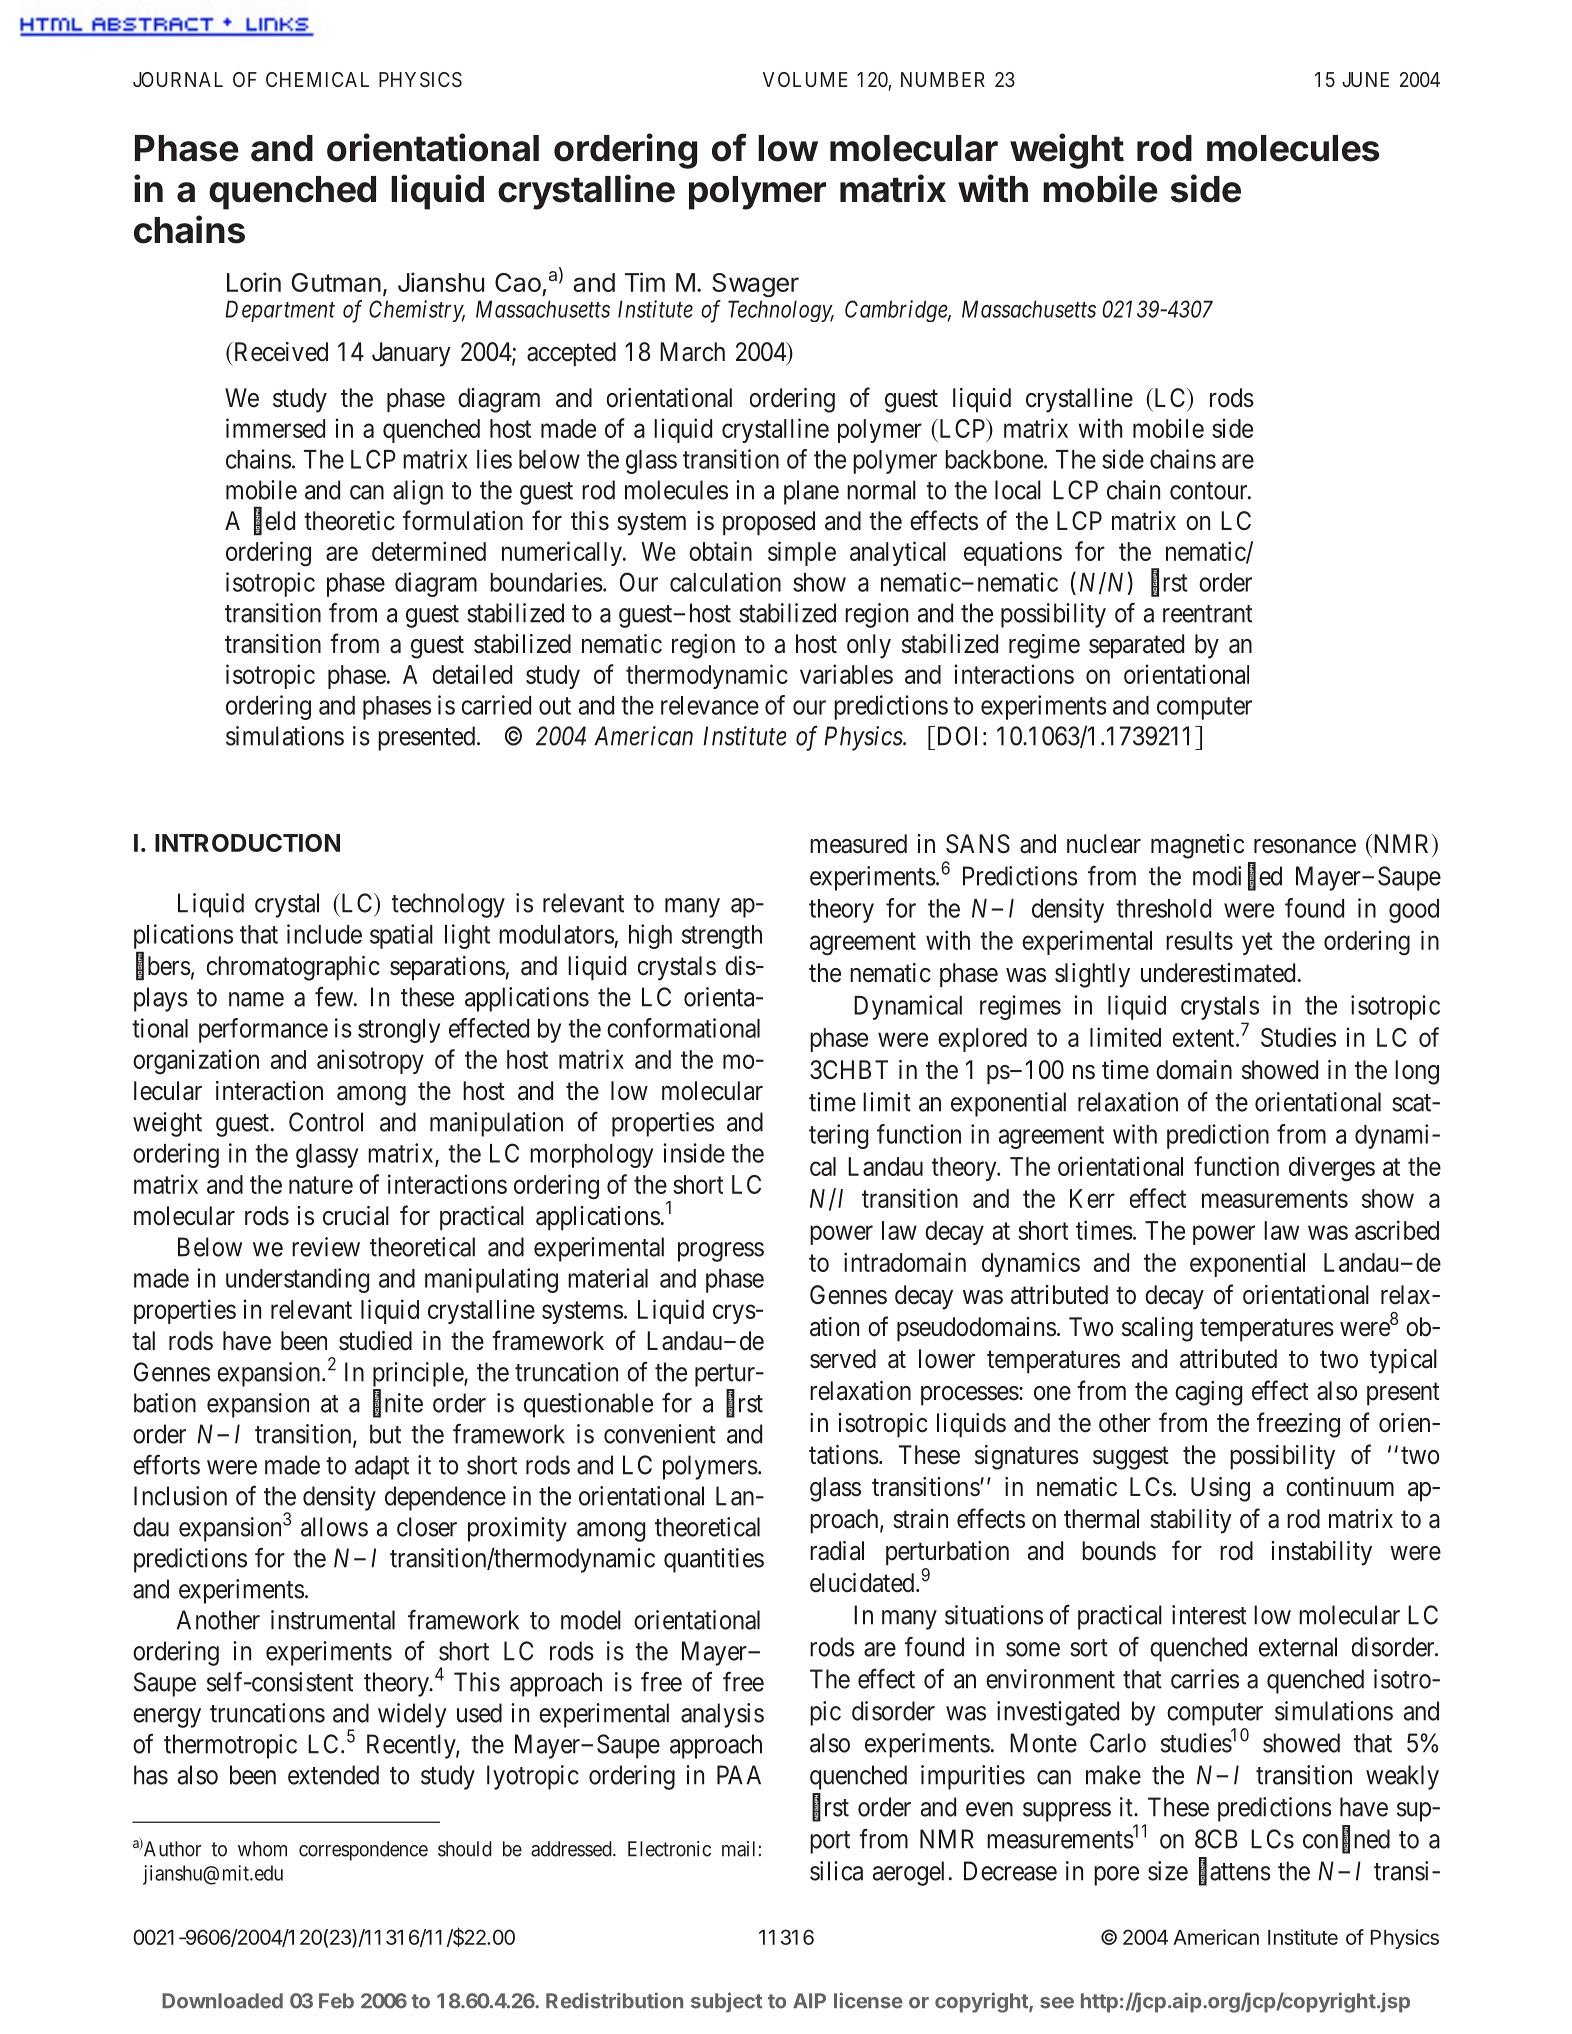  I want to click on lower, so click(947, 1359).
